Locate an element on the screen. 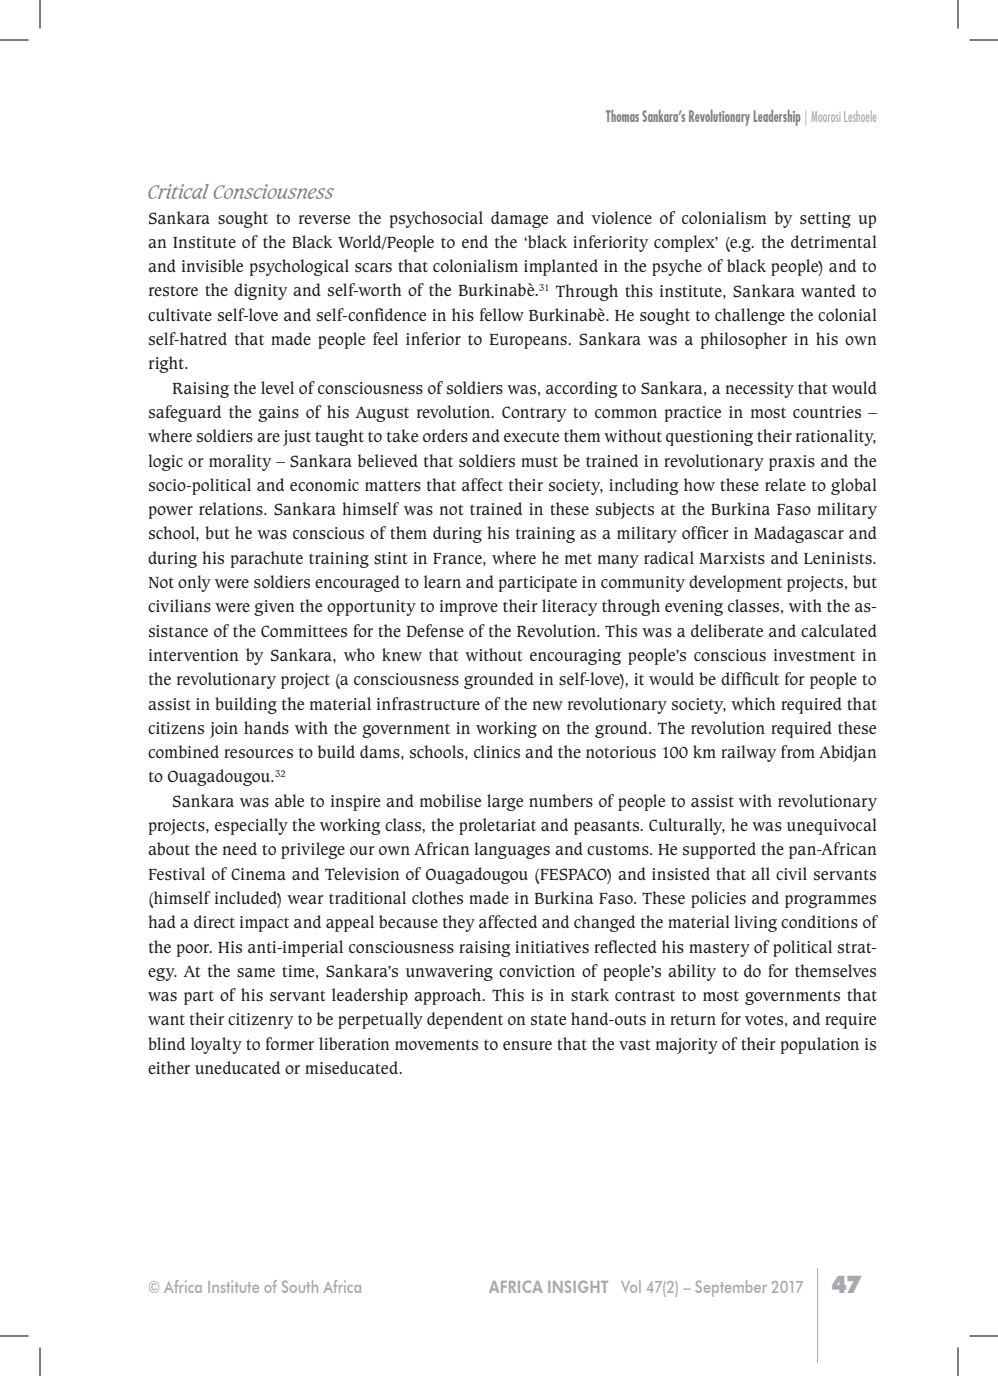  damage is located at coordinates (519, 219).
